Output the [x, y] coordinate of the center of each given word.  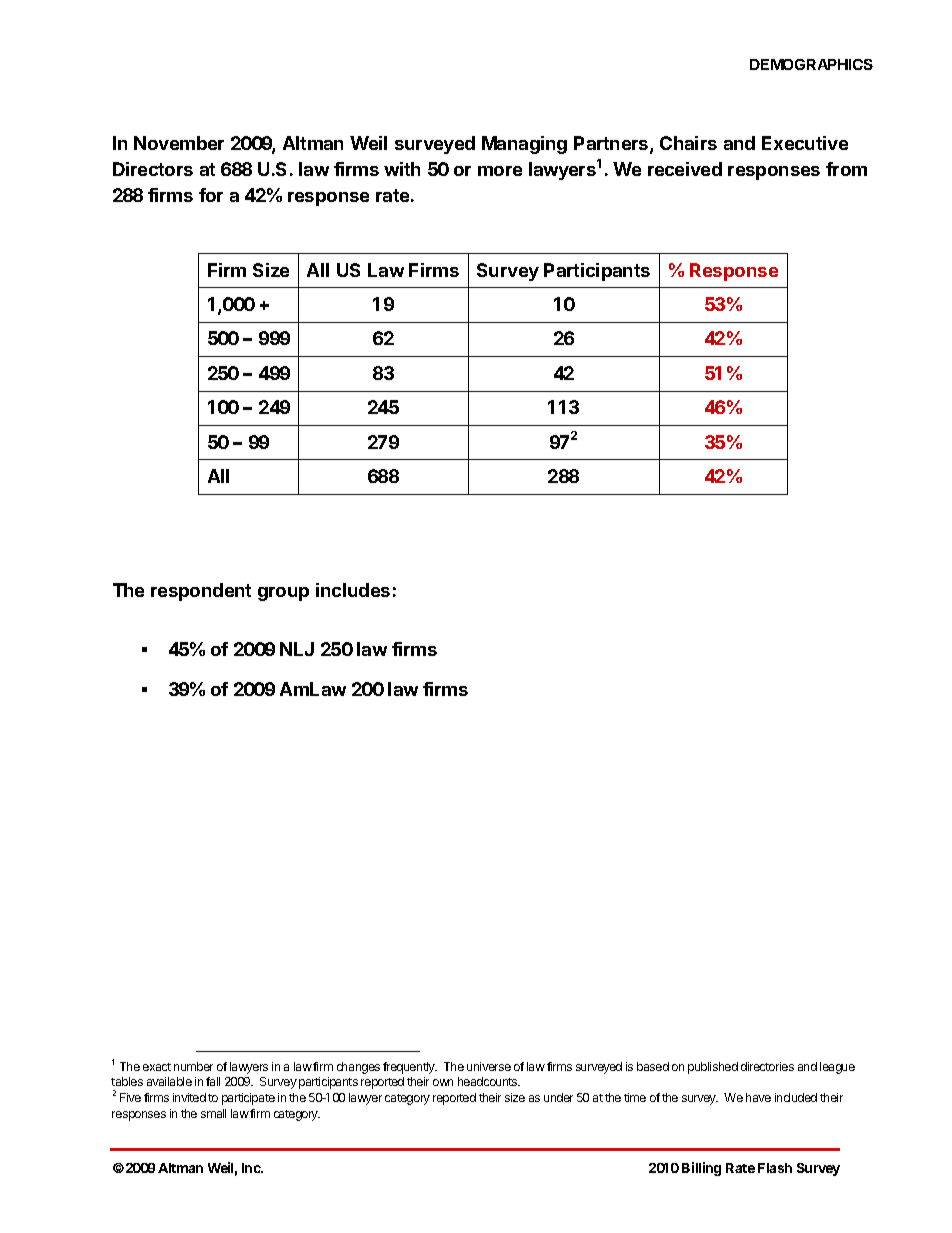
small [213, 1113]
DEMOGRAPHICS [811, 64]
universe [489, 1066]
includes [353, 590]
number [193, 1066]
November [179, 143]
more [500, 171]
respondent [201, 592]
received [685, 169]
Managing [524, 145]
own [443, 1082]
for [211, 195]
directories [767, 1066]
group [283, 594]
